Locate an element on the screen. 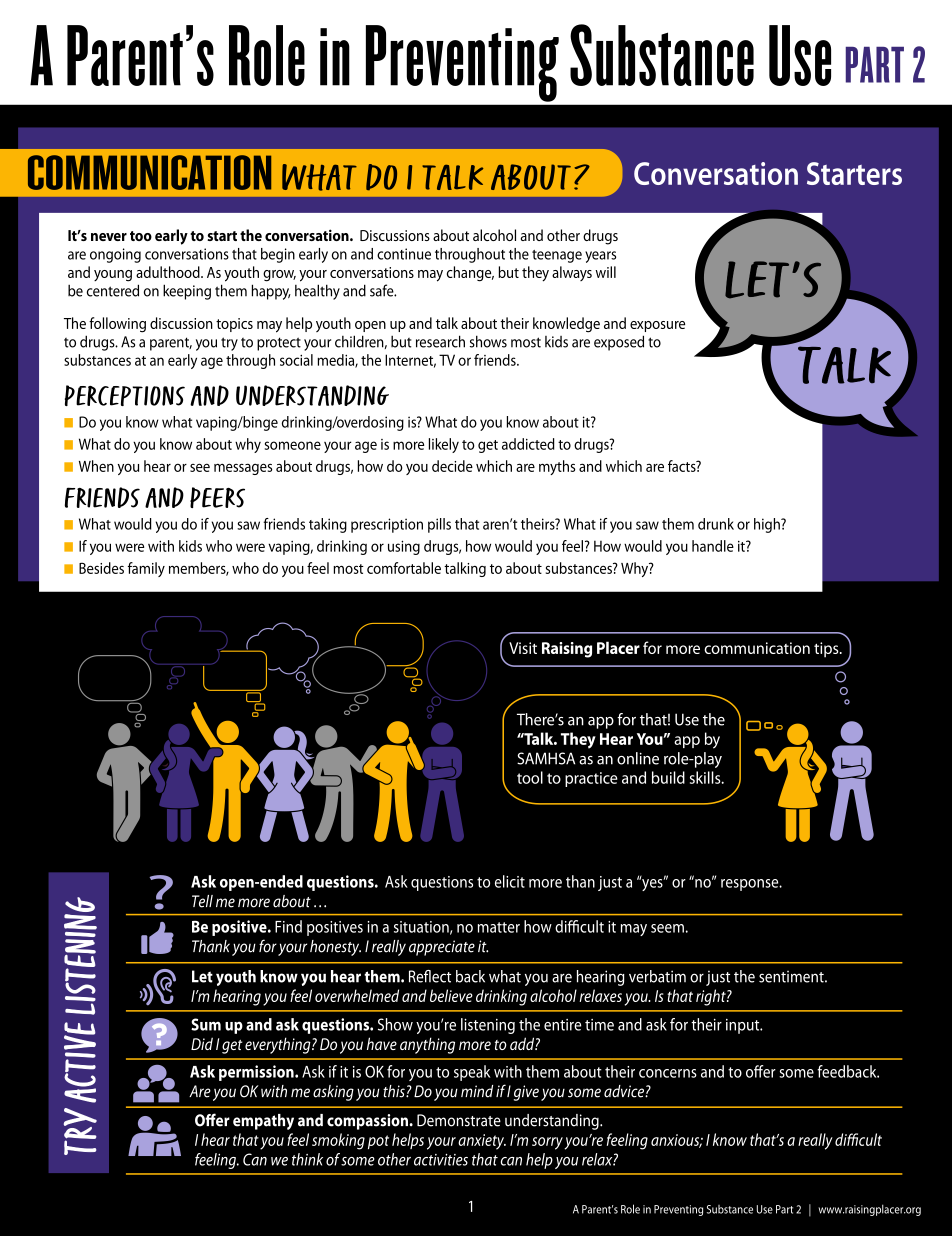  change is located at coordinates (470, 274).
